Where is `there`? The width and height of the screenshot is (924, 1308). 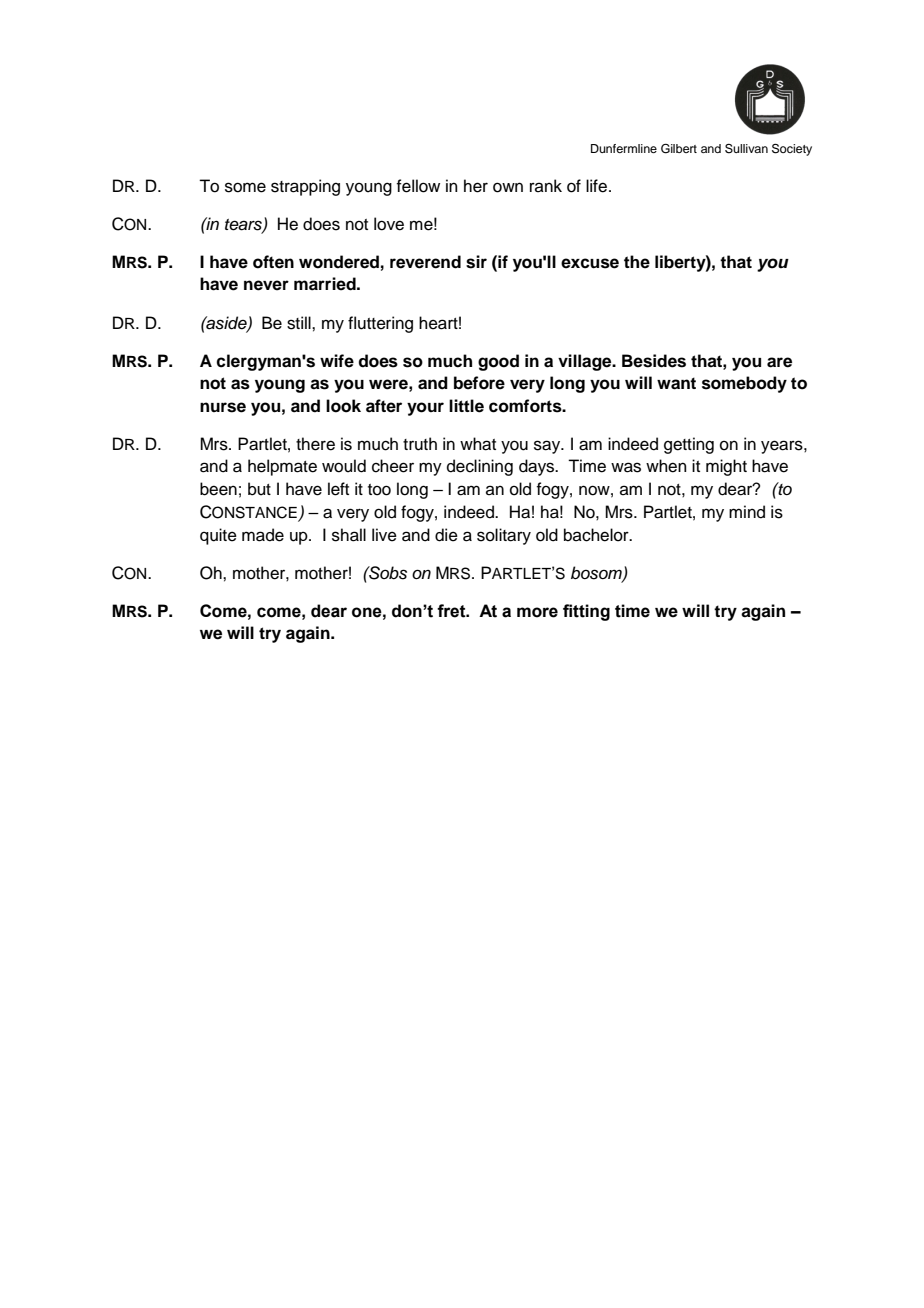 there is located at coordinates (315, 444).
